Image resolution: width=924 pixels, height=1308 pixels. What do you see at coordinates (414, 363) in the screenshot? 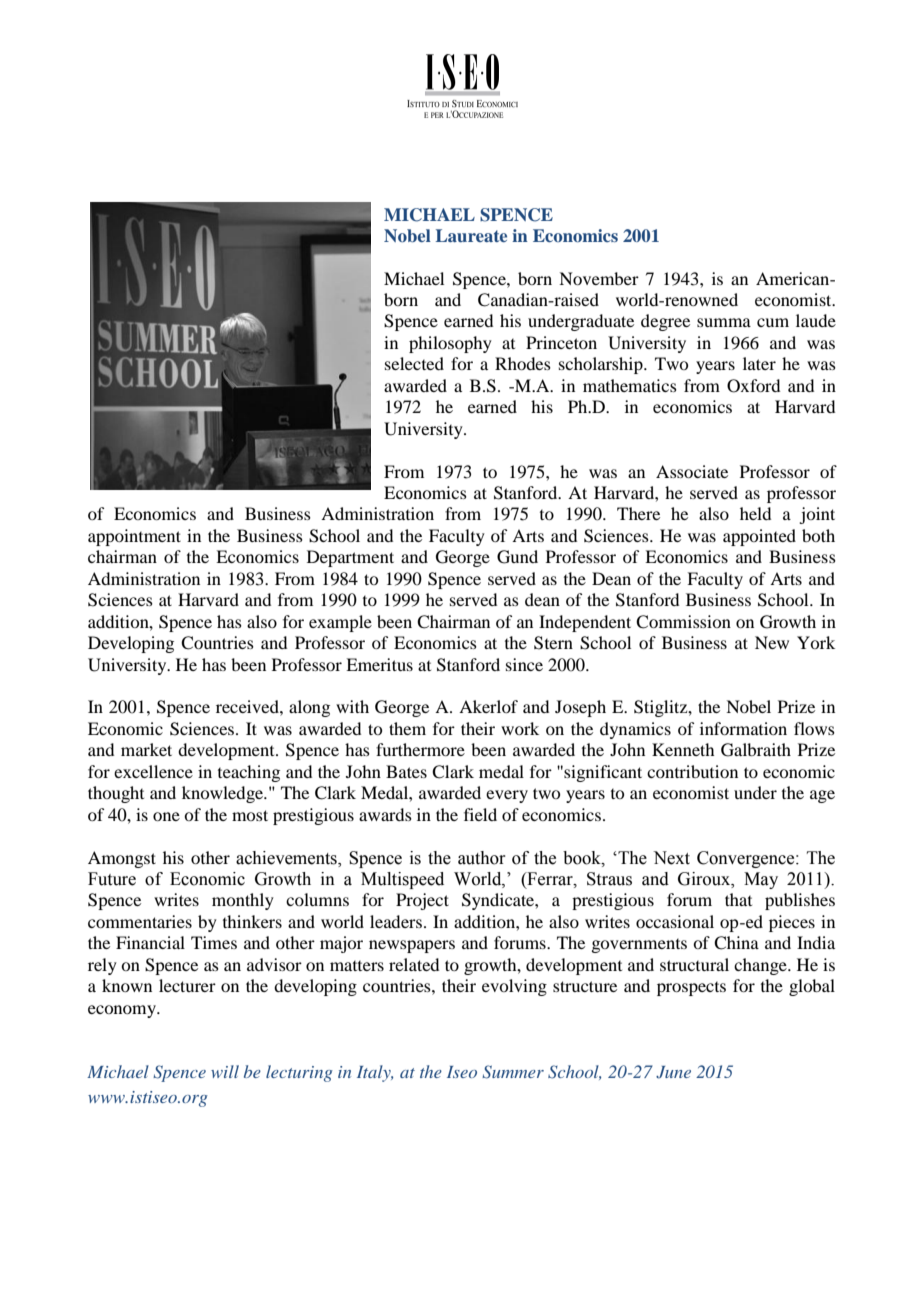
I see `selected` at bounding box center [414, 363].
